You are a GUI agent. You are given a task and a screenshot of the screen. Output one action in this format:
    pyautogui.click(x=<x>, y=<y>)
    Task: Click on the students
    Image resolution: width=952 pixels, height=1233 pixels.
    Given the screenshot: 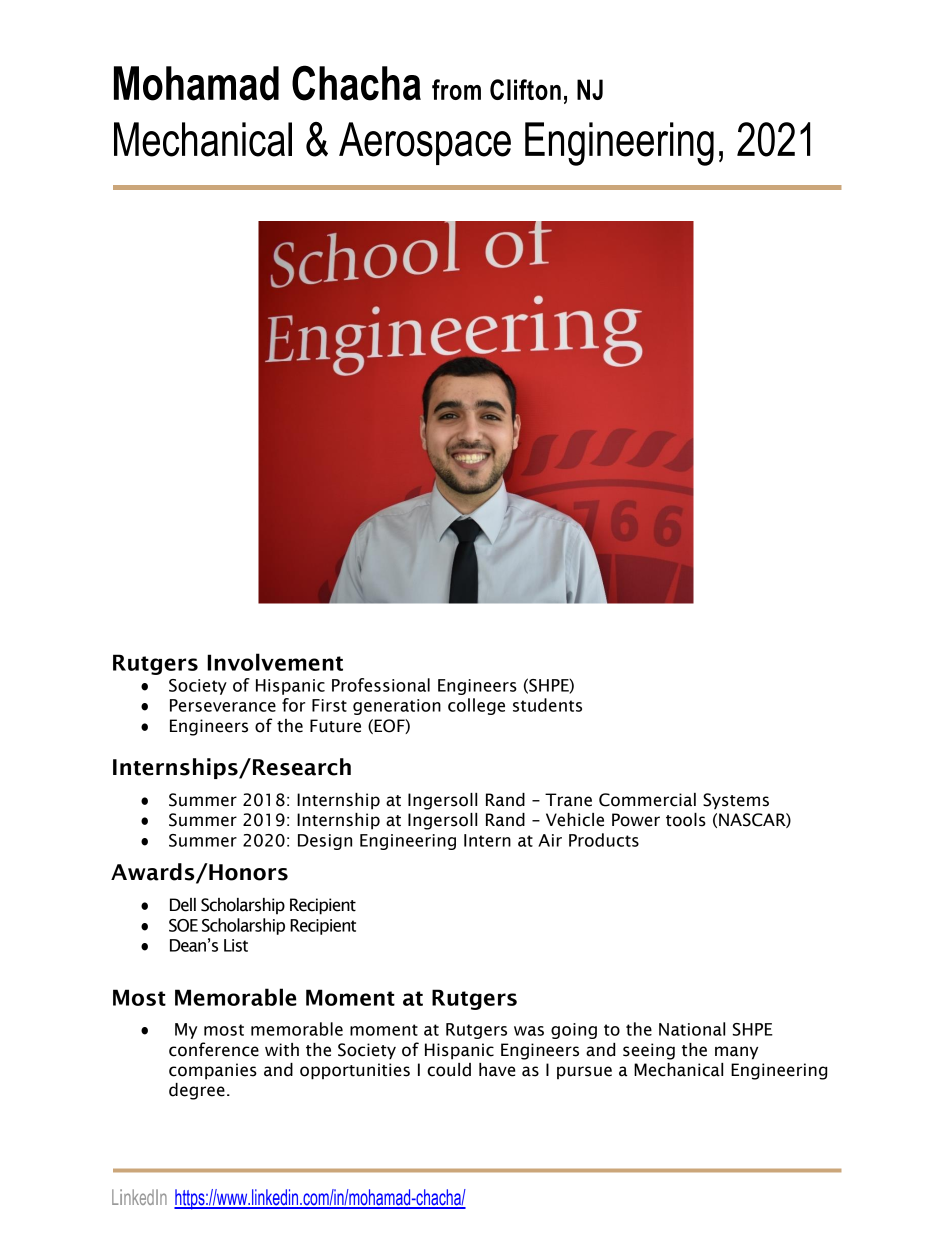 What is the action you would take?
    pyautogui.click(x=547, y=705)
